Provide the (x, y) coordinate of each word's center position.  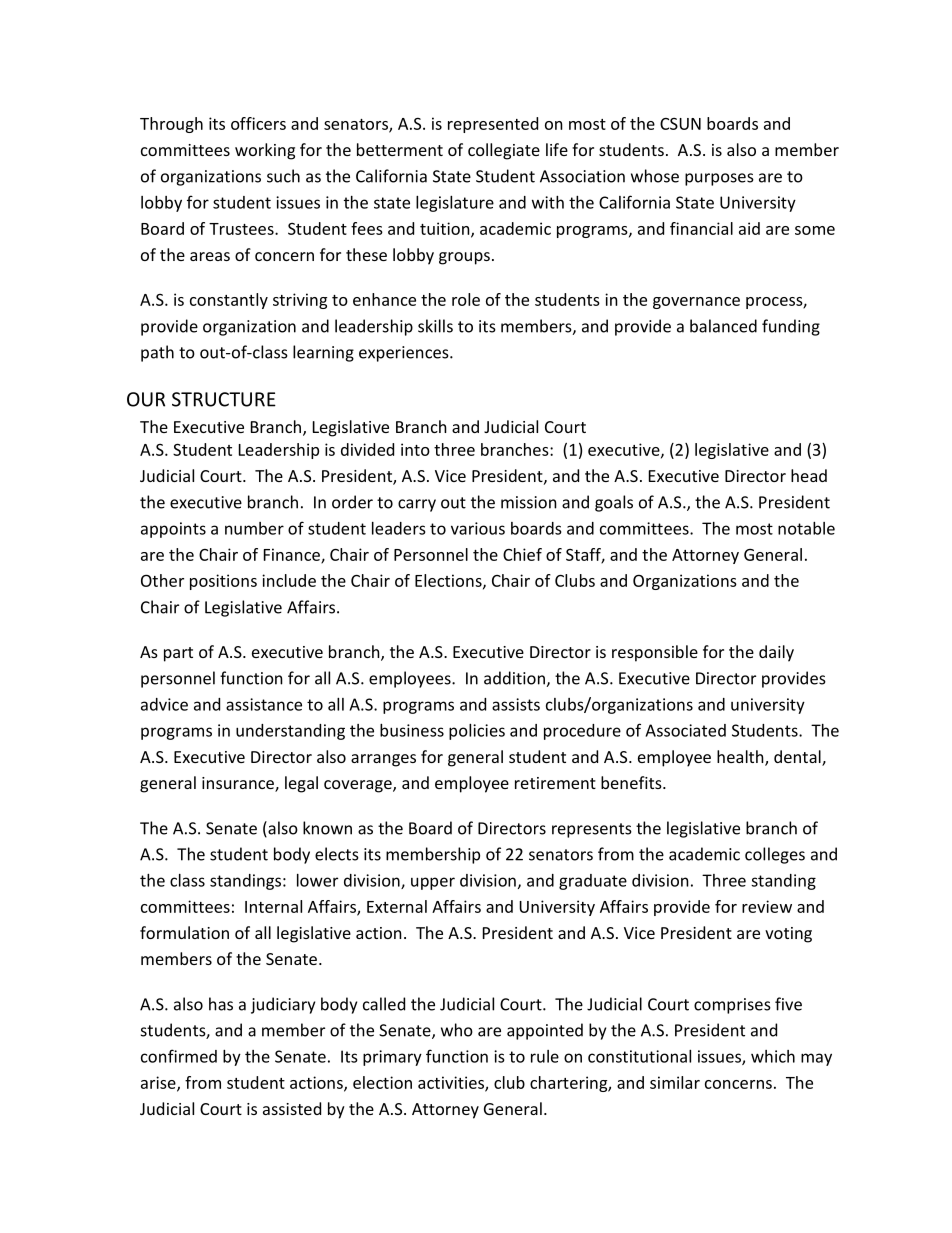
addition (515, 679)
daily (776, 653)
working (265, 151)
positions (223, 582)
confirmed (179, 1056)
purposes (719, 179)
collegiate (504, 151)
